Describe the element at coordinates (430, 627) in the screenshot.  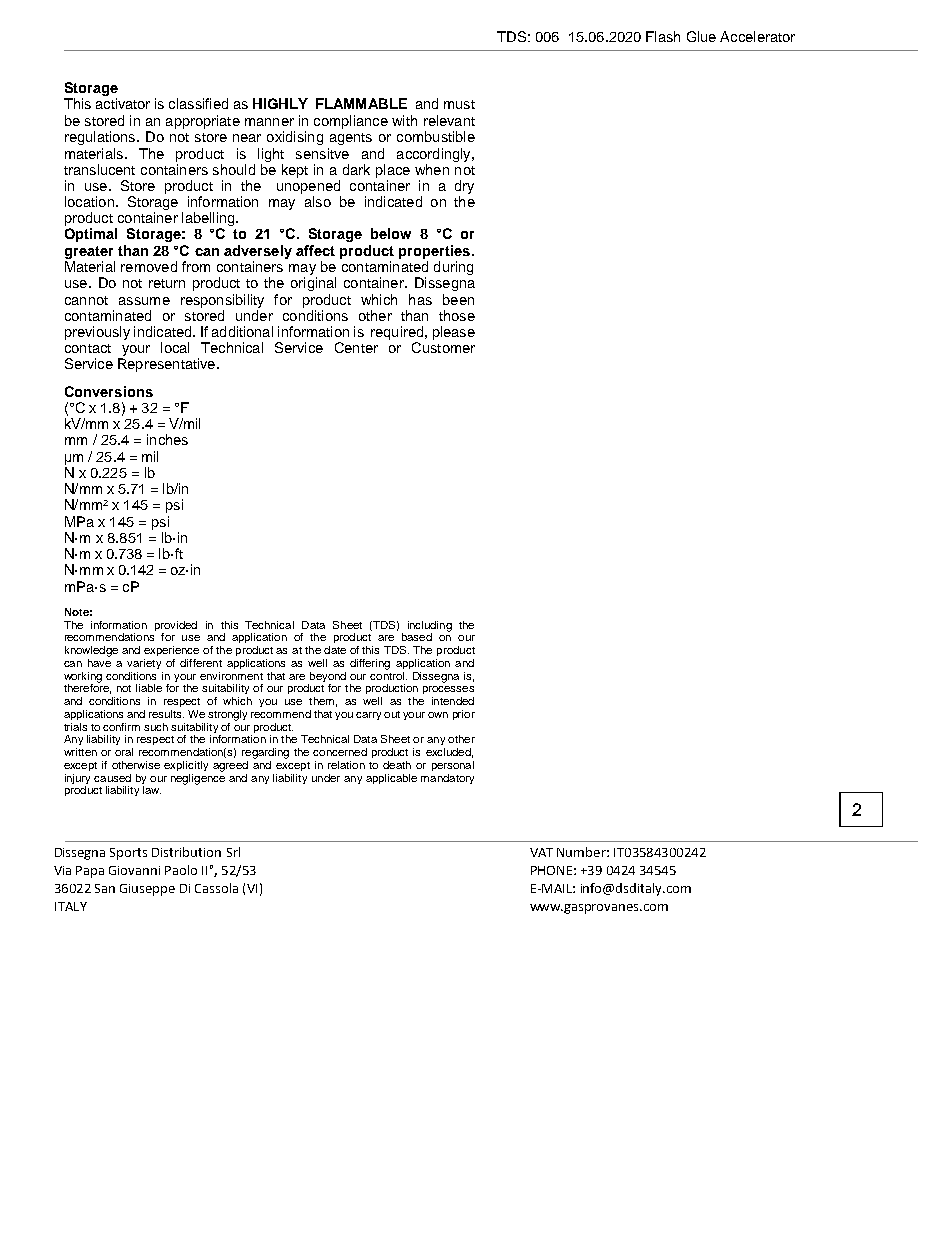
I see `including` at that location.
